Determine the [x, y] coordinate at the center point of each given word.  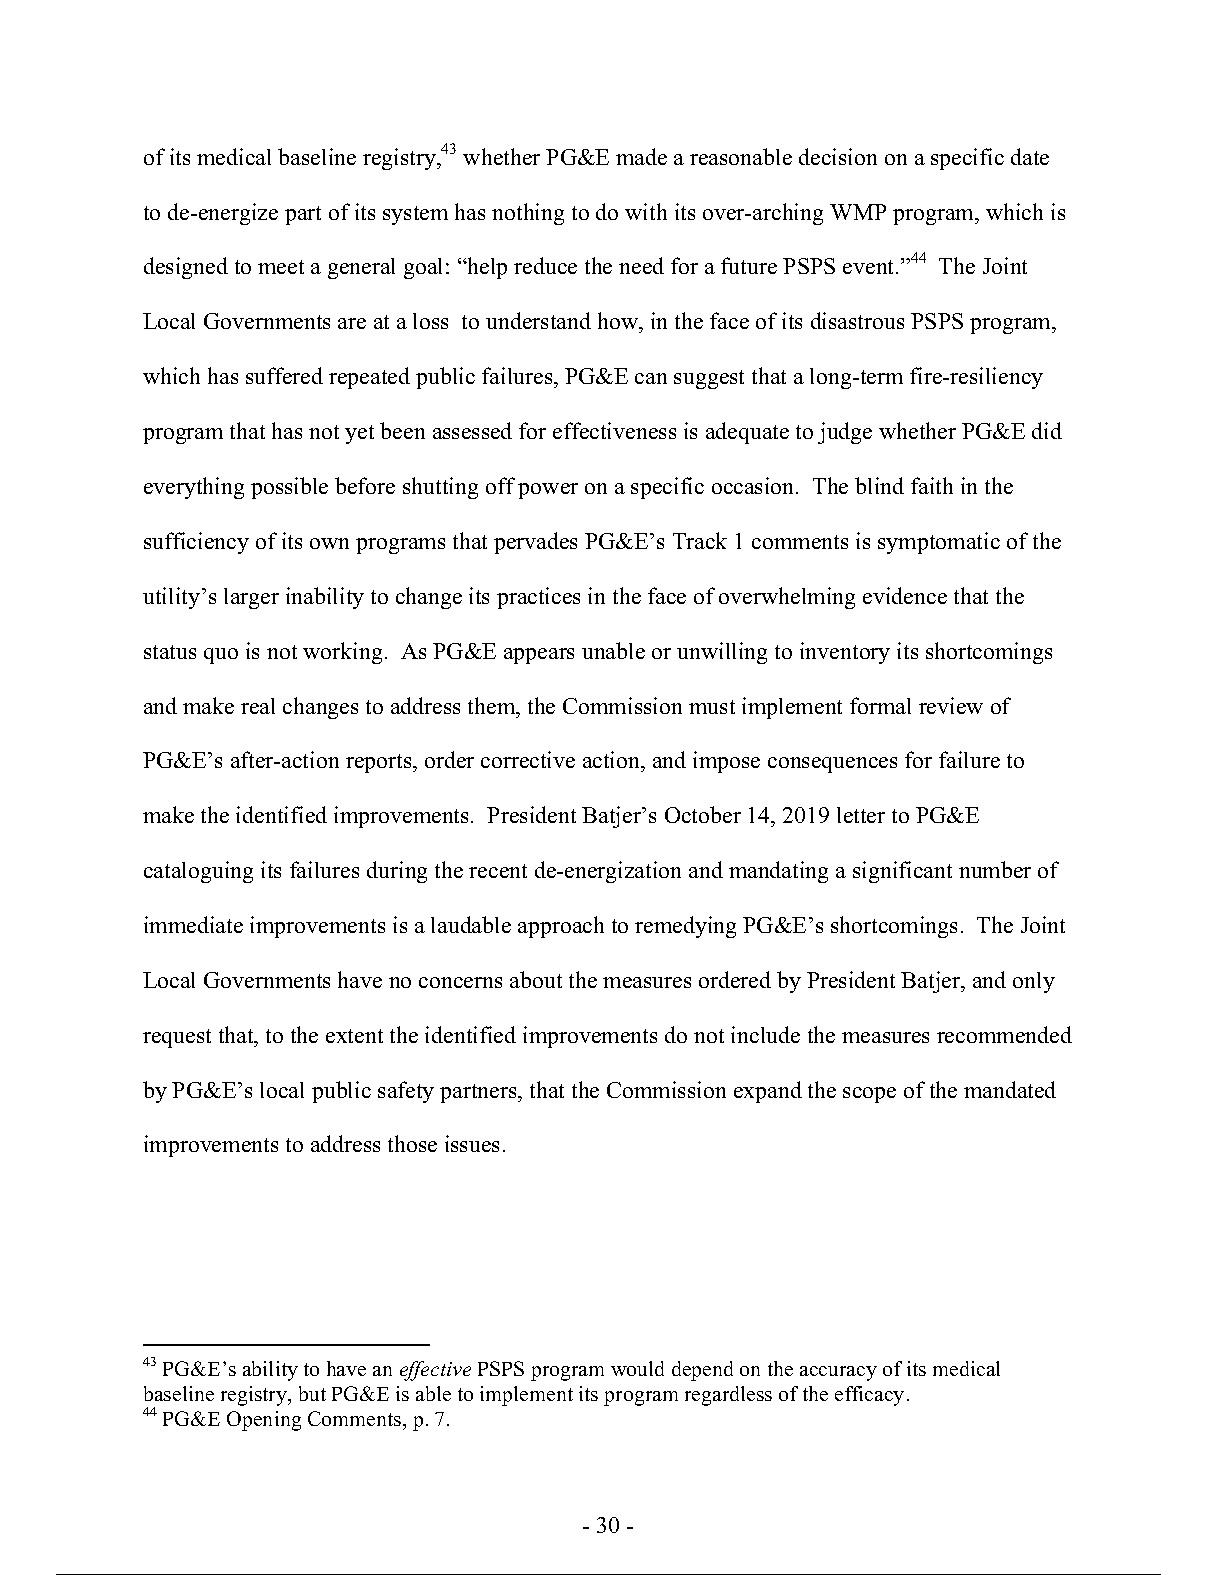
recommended [1004, 1034]
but [312, 1393]
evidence [905, 595]
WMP [858, 212]
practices [538, 598]
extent [354, 1036]
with [646, 211]
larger [251, 598]
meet [281, 267]
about [536, 979]
